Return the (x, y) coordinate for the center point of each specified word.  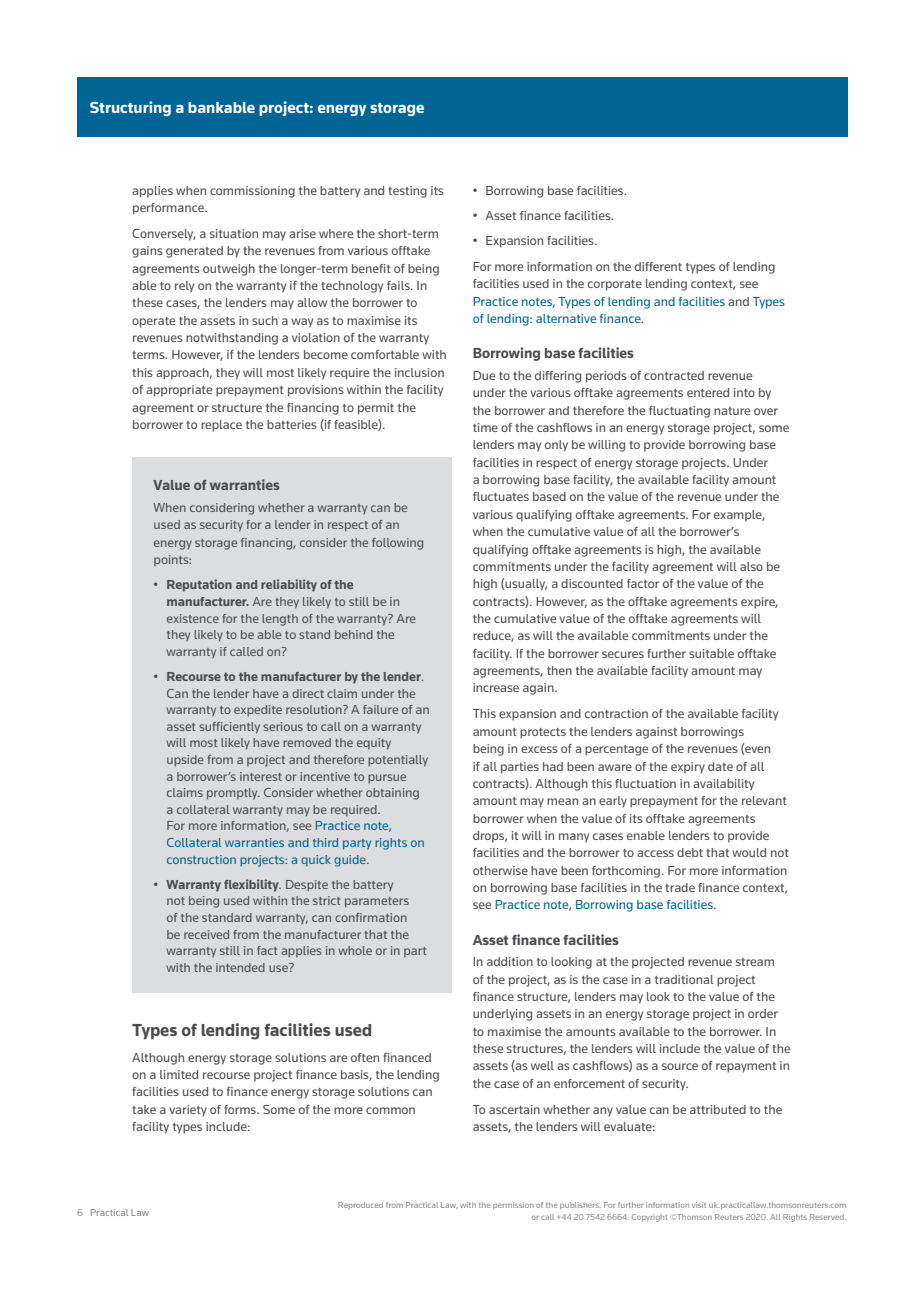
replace (221, 426)
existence (193, 618)
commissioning (252, 192)
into (744, 392)
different (658, 266)
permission (513, 1205)
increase (496, 687)
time (485, 427)
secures (623, 654)
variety (188, 1111)
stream (755, 962)
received (206, 934)
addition (510, 961)
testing (407, 192)
